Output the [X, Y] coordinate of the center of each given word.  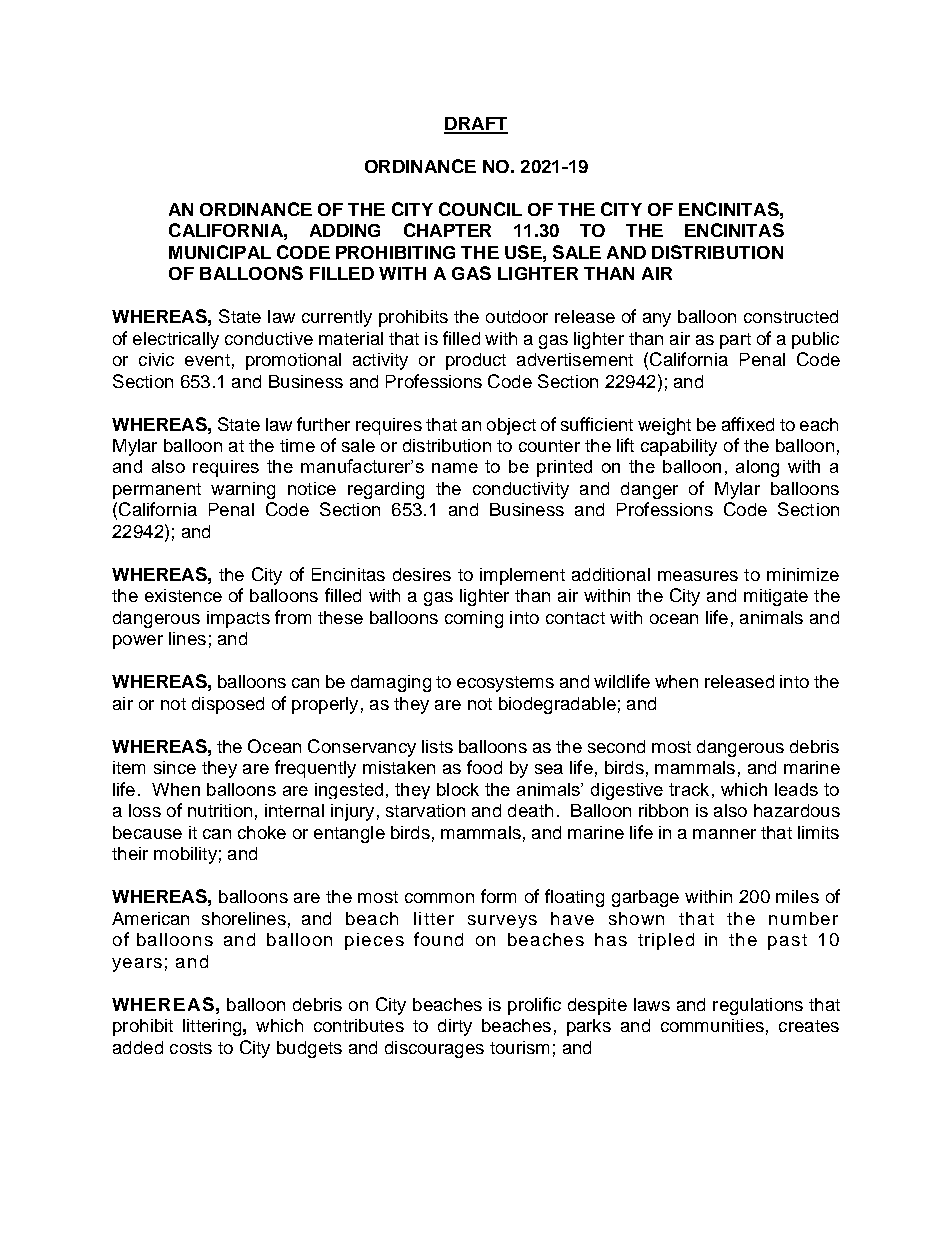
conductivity [521, 490]
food [484, 767]
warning [243, 490]
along [757, 468]
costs [191, 1048]
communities [712, 1025]
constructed [791, 316]
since [175, 767]
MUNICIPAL [220, 252]
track [689, 789]
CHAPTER [447, 230]
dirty [455, 1027]
